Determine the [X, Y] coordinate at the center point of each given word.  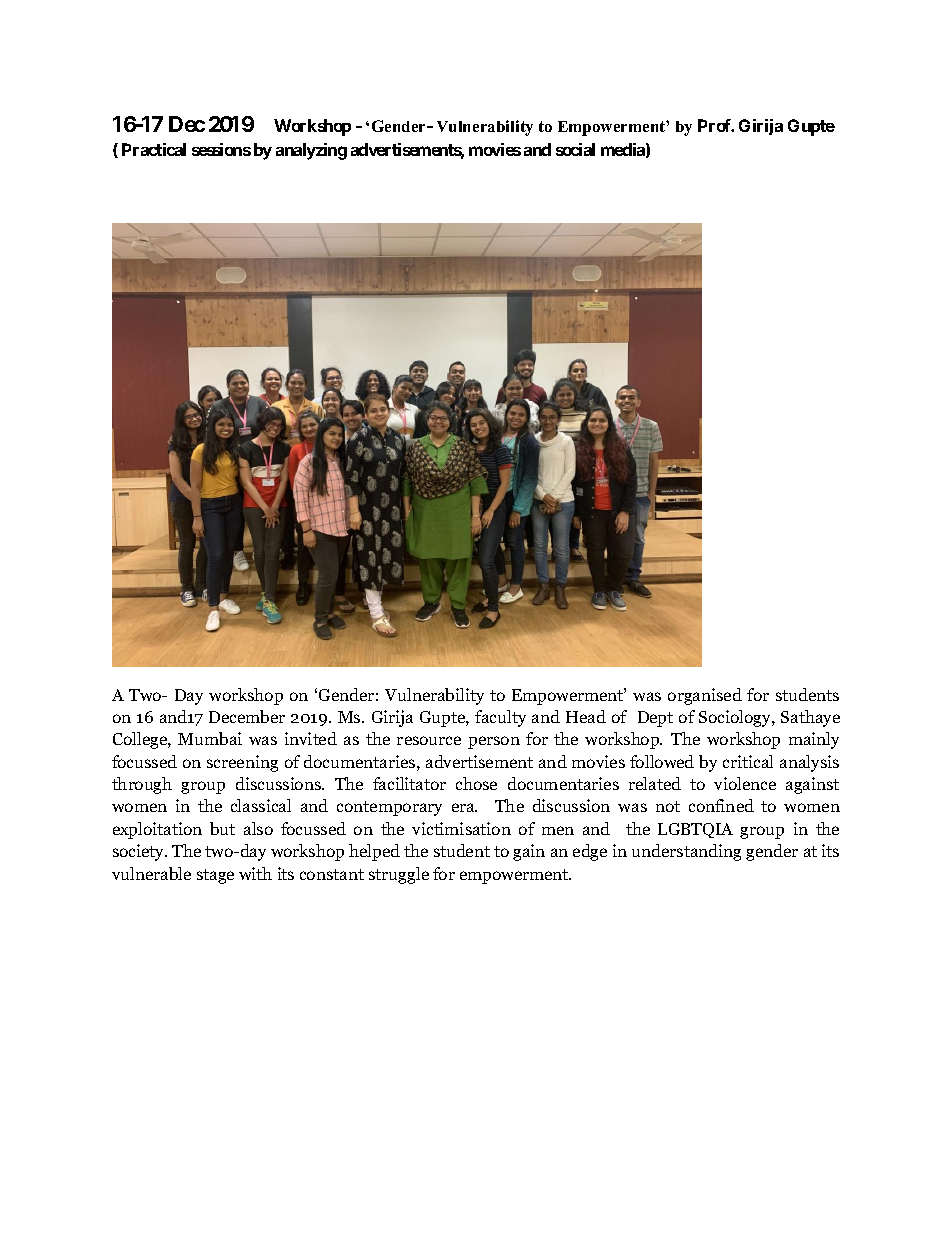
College [141, 740]
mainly [814, 740]
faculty [500, 718]
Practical [154, 149]
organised [705, 696]
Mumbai [210, 738]
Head [586, 716]
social [575, 149]
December [247, 716]
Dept [655, 719]
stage [215, 876]
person [494, 742]
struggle [399, 875]
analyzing [311, 151]
